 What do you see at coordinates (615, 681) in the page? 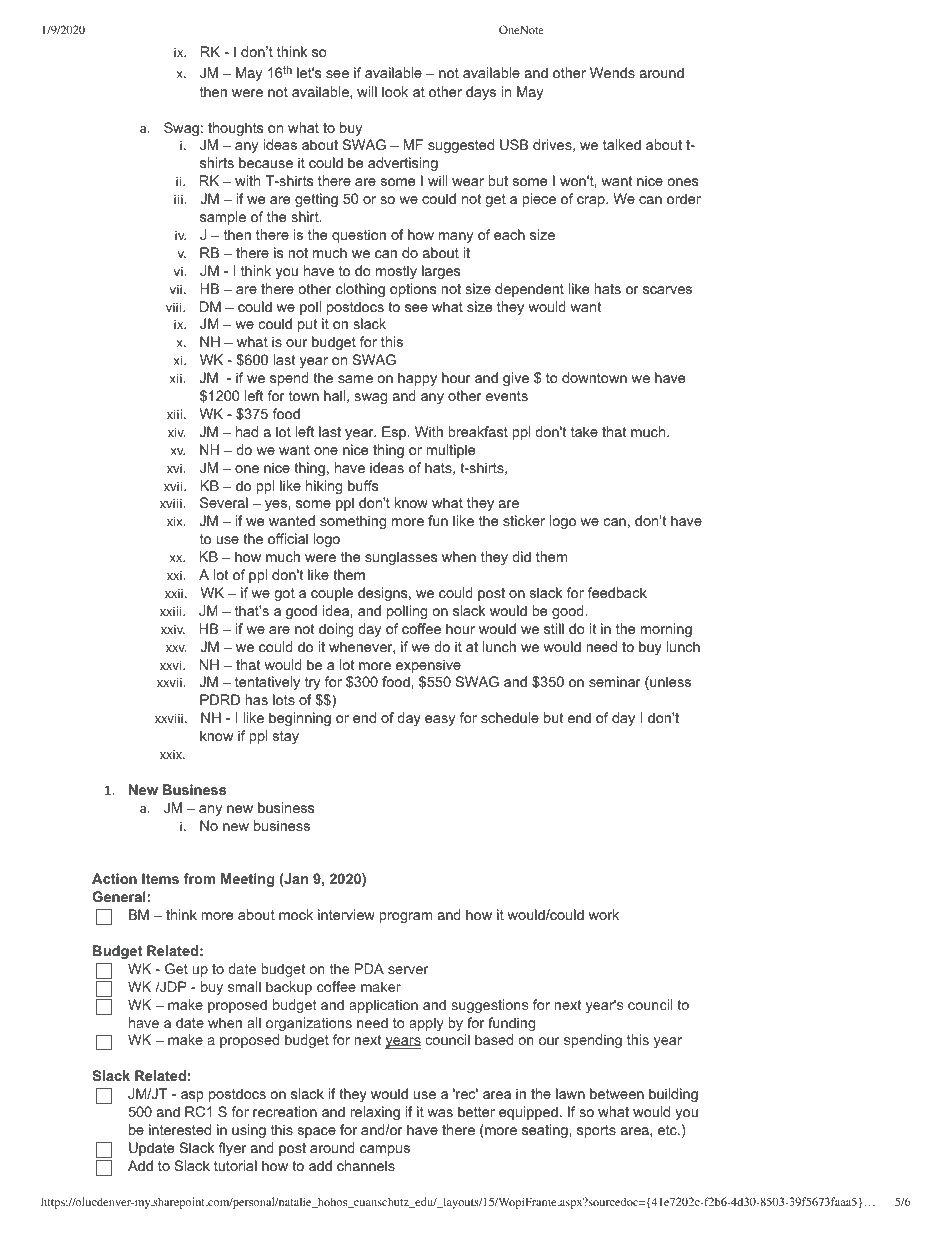
I see `seminar` at bounding box center [615, 681].
